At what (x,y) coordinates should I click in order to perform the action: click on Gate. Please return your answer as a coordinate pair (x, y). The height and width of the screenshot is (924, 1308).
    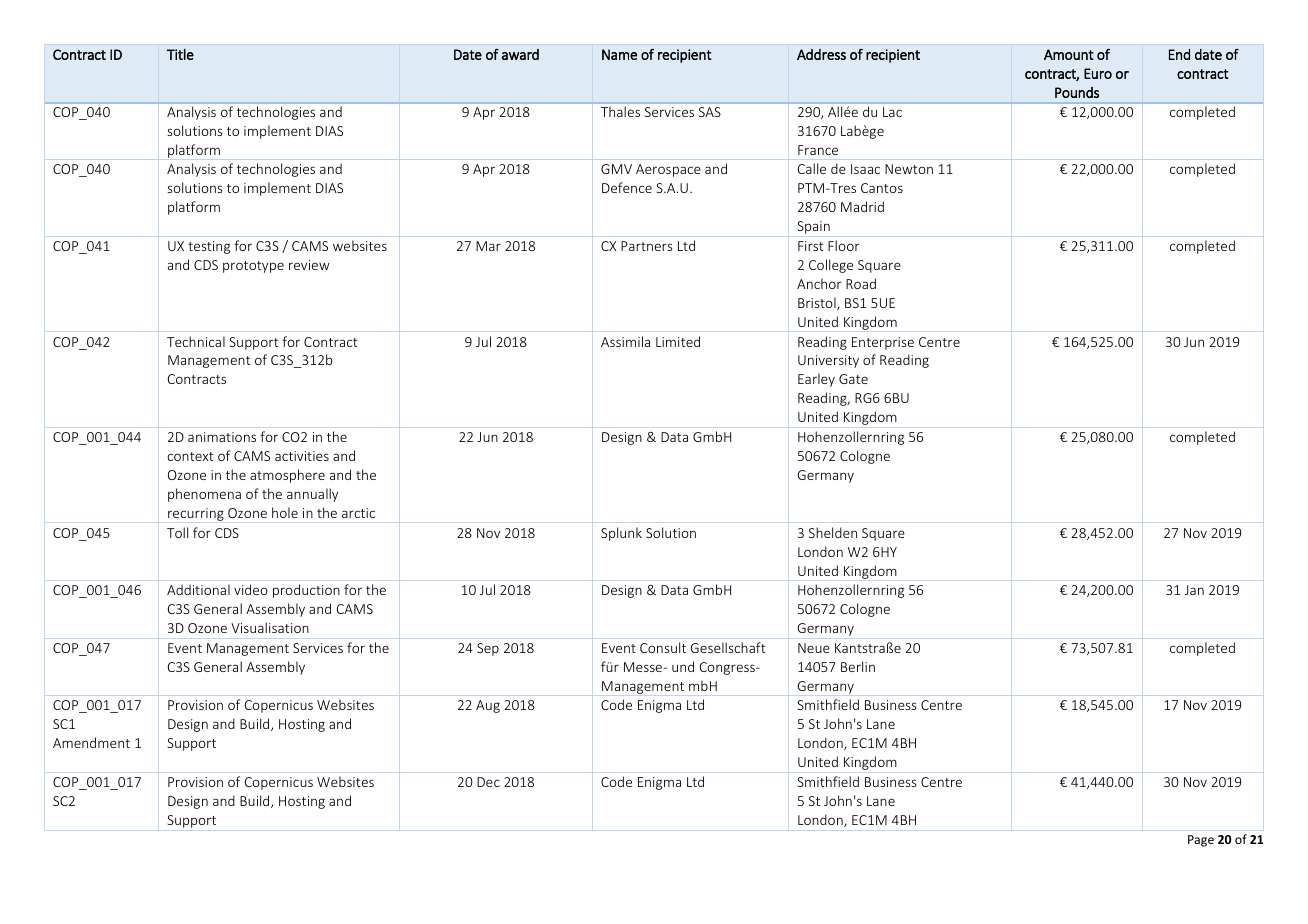
    Looking at the image, I should click on (853, 379).
